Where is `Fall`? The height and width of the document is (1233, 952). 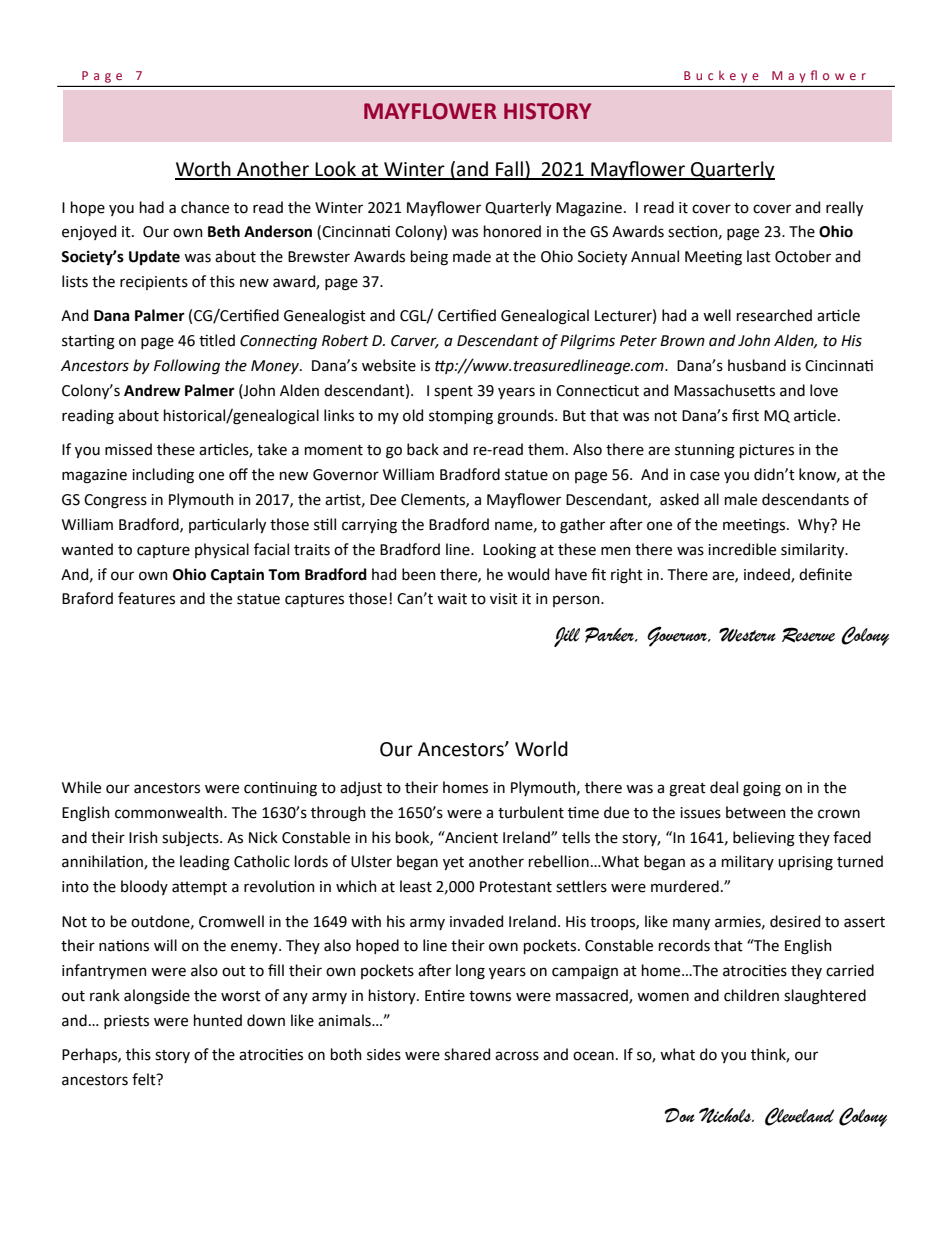 Fall is located at coordinates (509, 170).
